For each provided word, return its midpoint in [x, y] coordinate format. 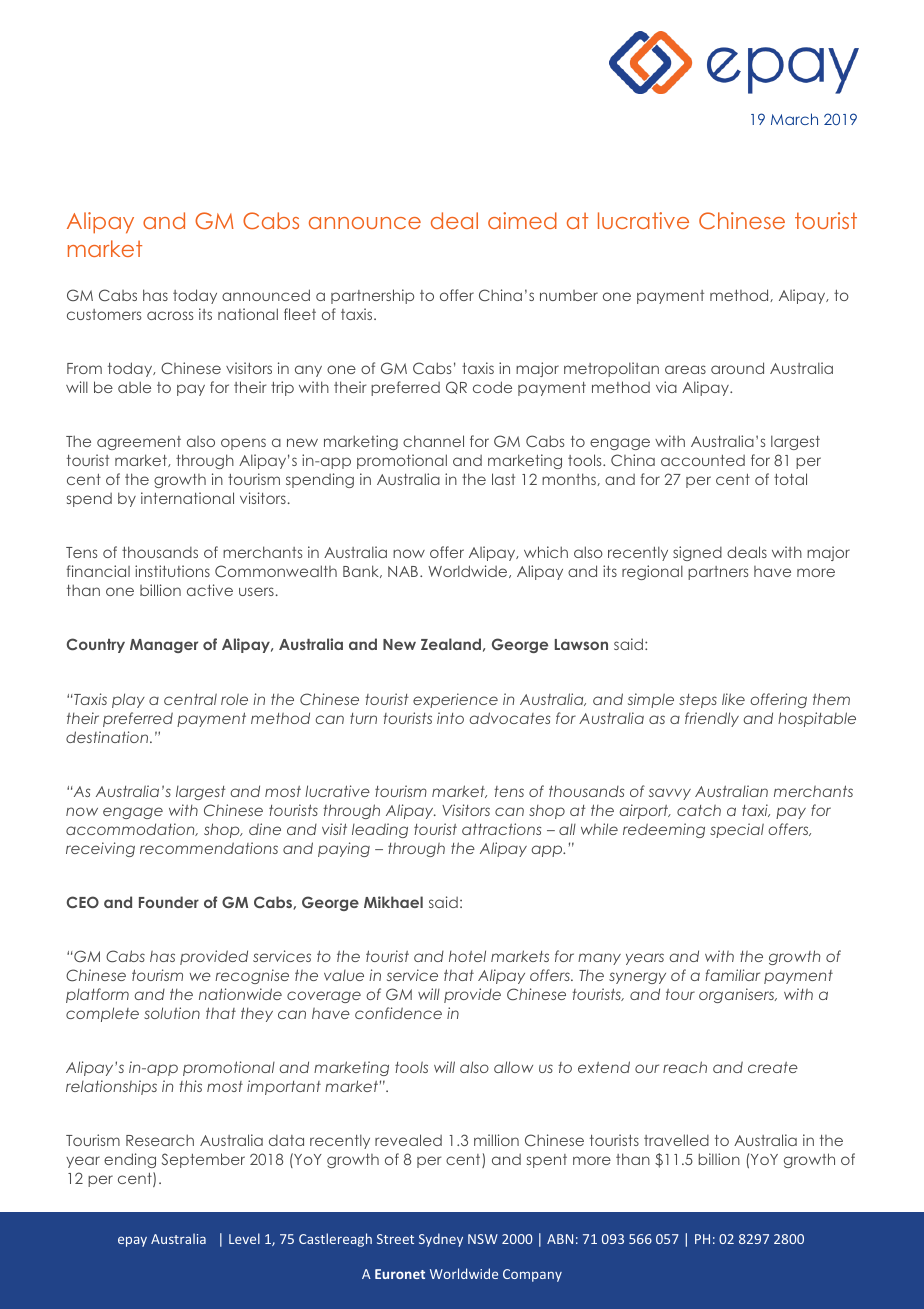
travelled [676, 1140]
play [128, 700]
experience [455, 700]
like [733, 699]
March [794, 119]
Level [244, 1238]
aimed [522, 220]
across [170, 315]
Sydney [441, 1240]
